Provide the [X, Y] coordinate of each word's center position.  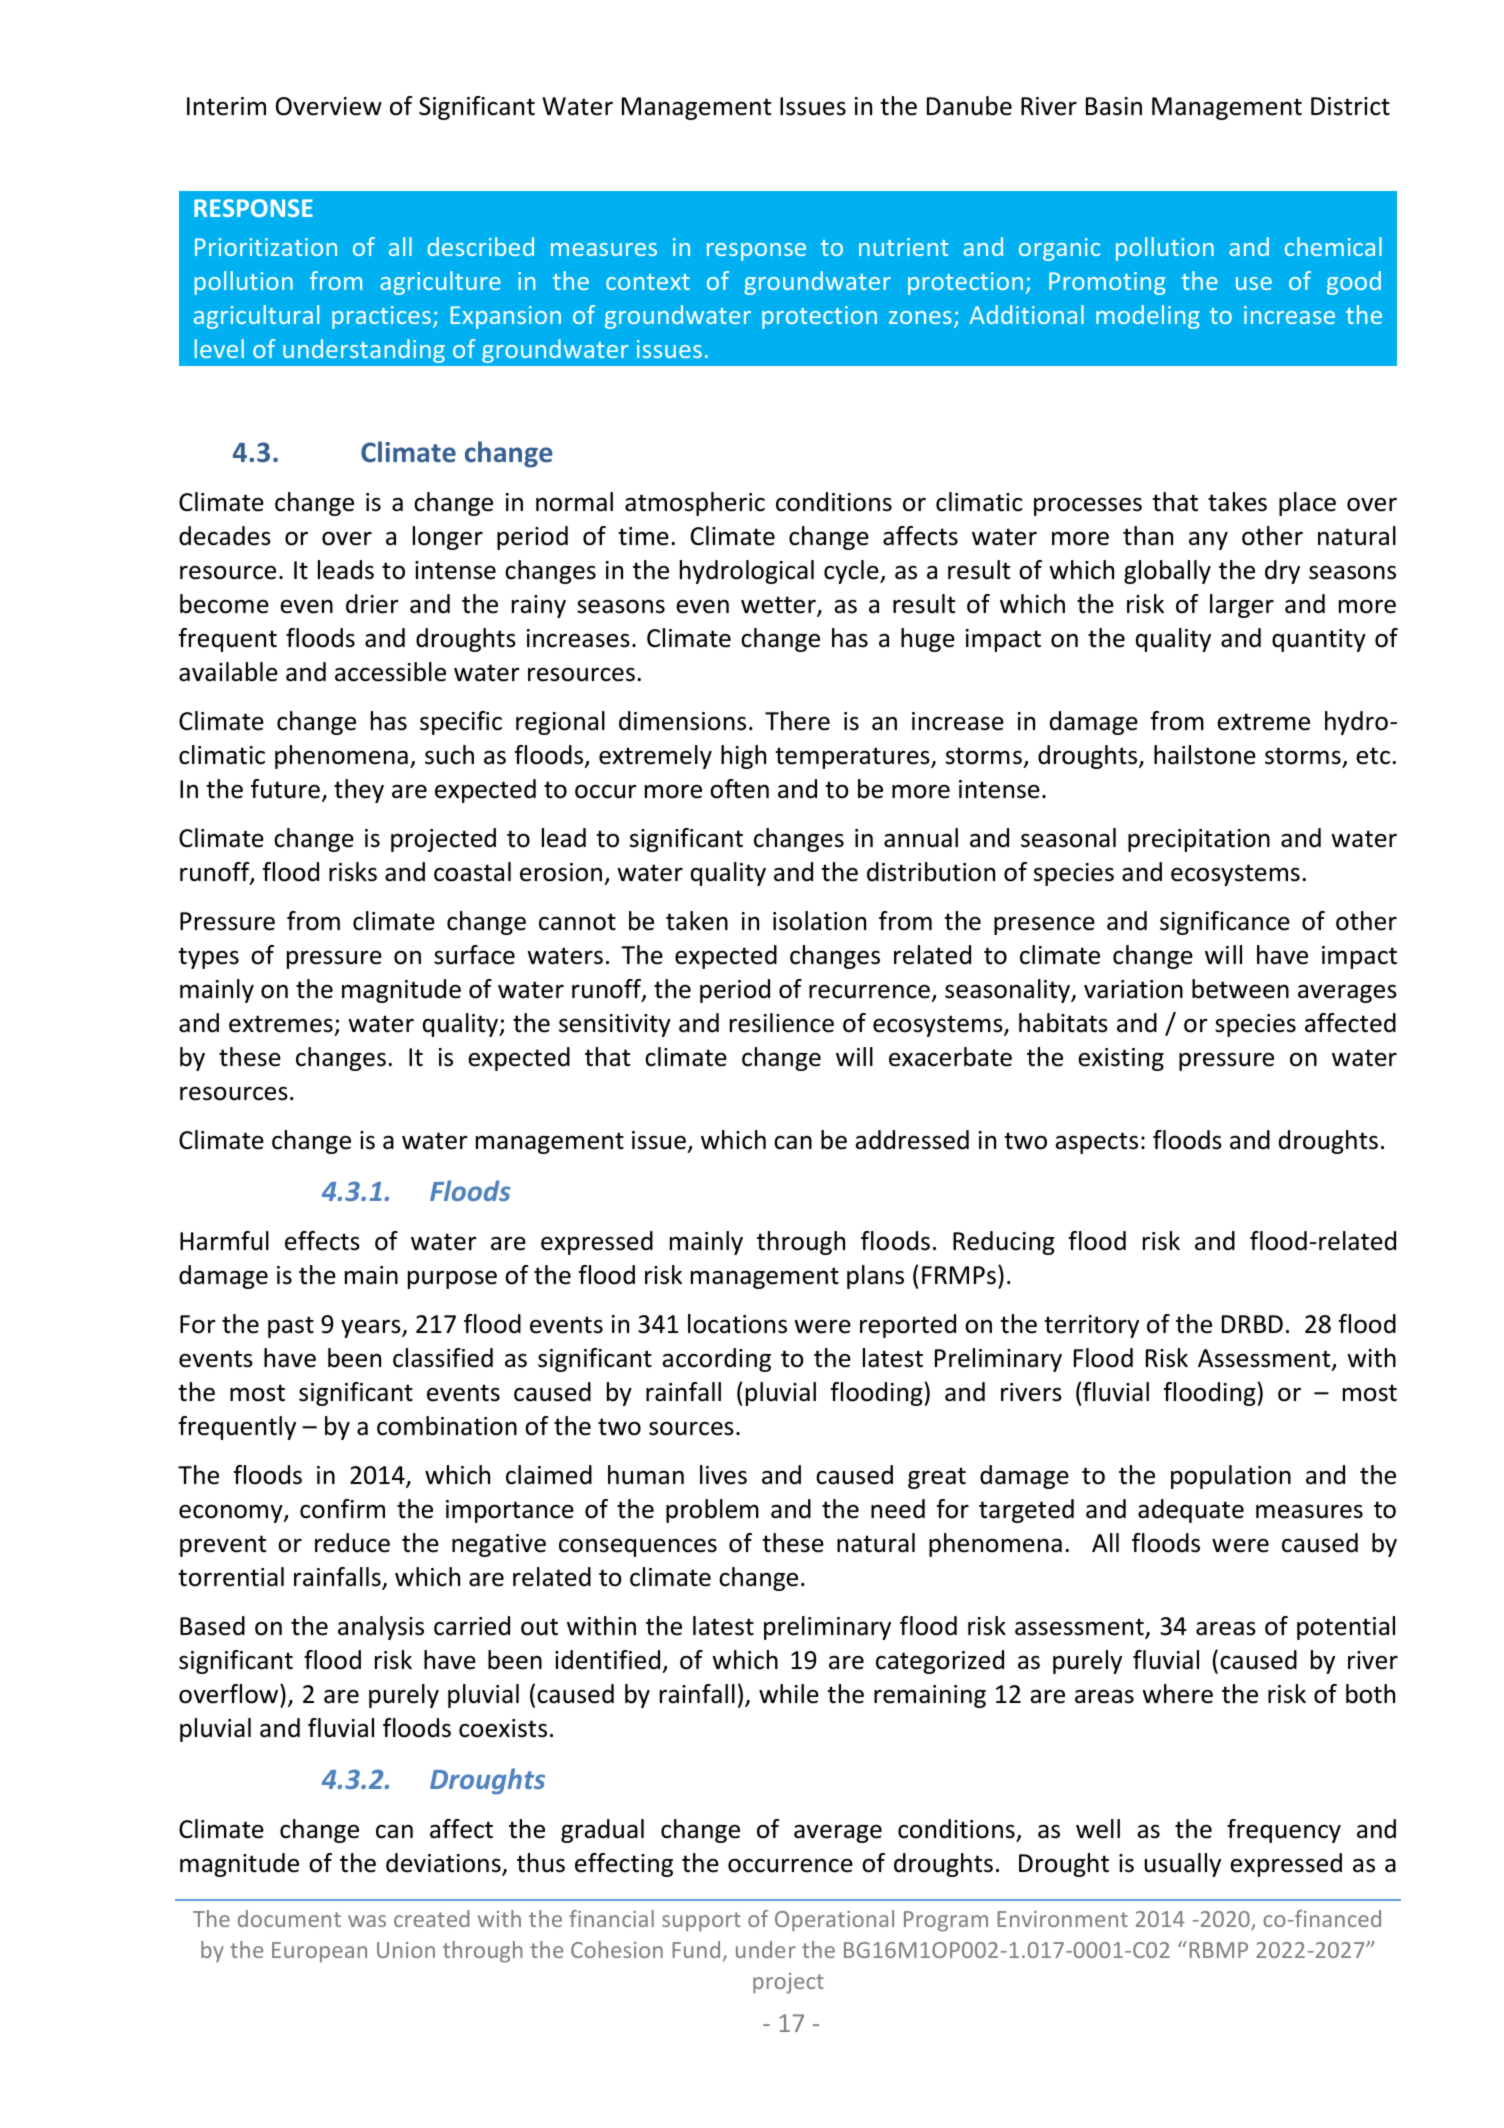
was [367, 1921]
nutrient [904, 247]
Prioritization [266, 247]
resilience [782, 1023]
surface [474, 955]
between [1240, 989]
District [1350, 106]
